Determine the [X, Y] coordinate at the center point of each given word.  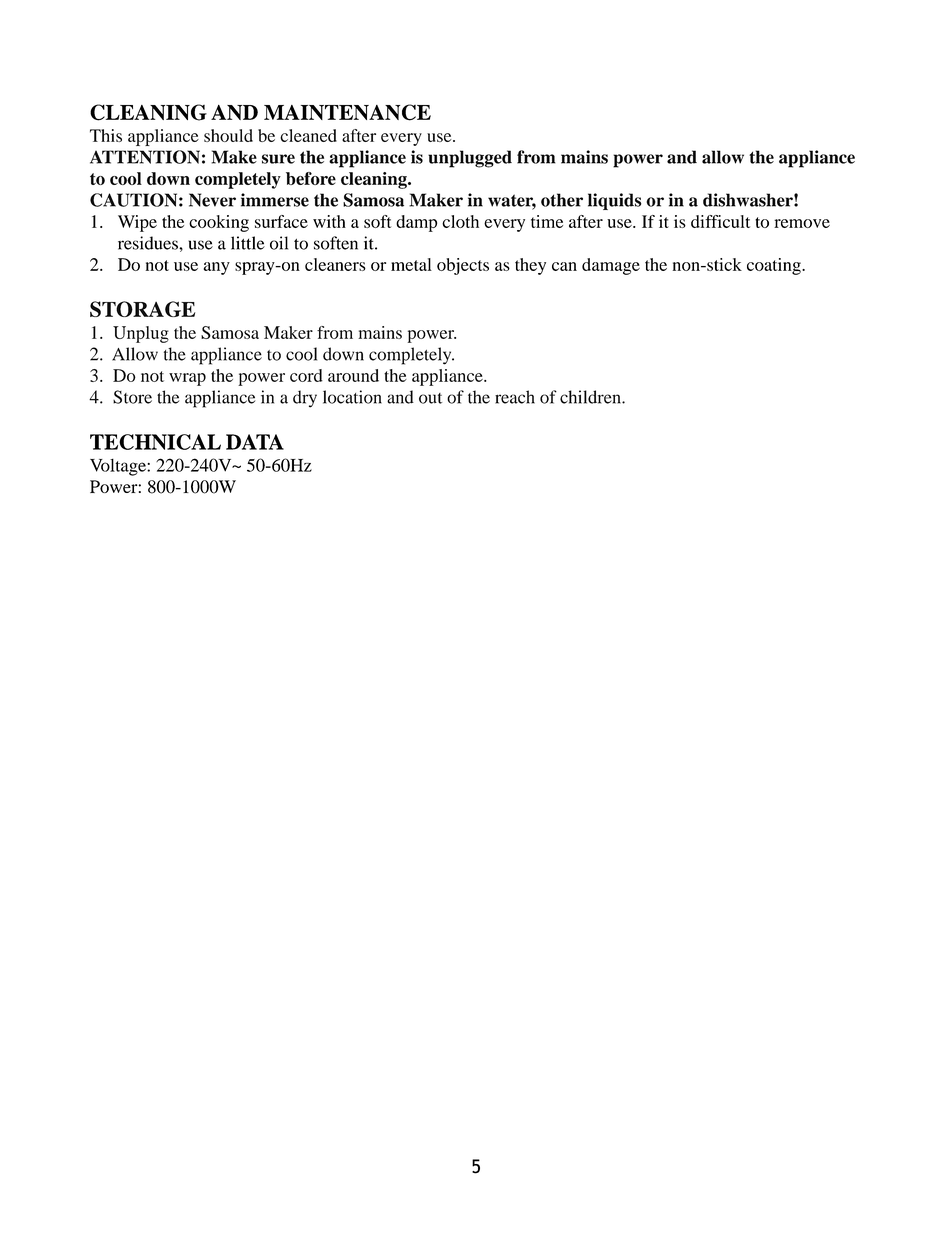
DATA [255, 442]
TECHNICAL [155, 442]
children [591, 397]
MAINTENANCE [347, 112]
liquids [615, 201]
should [228, 135]
